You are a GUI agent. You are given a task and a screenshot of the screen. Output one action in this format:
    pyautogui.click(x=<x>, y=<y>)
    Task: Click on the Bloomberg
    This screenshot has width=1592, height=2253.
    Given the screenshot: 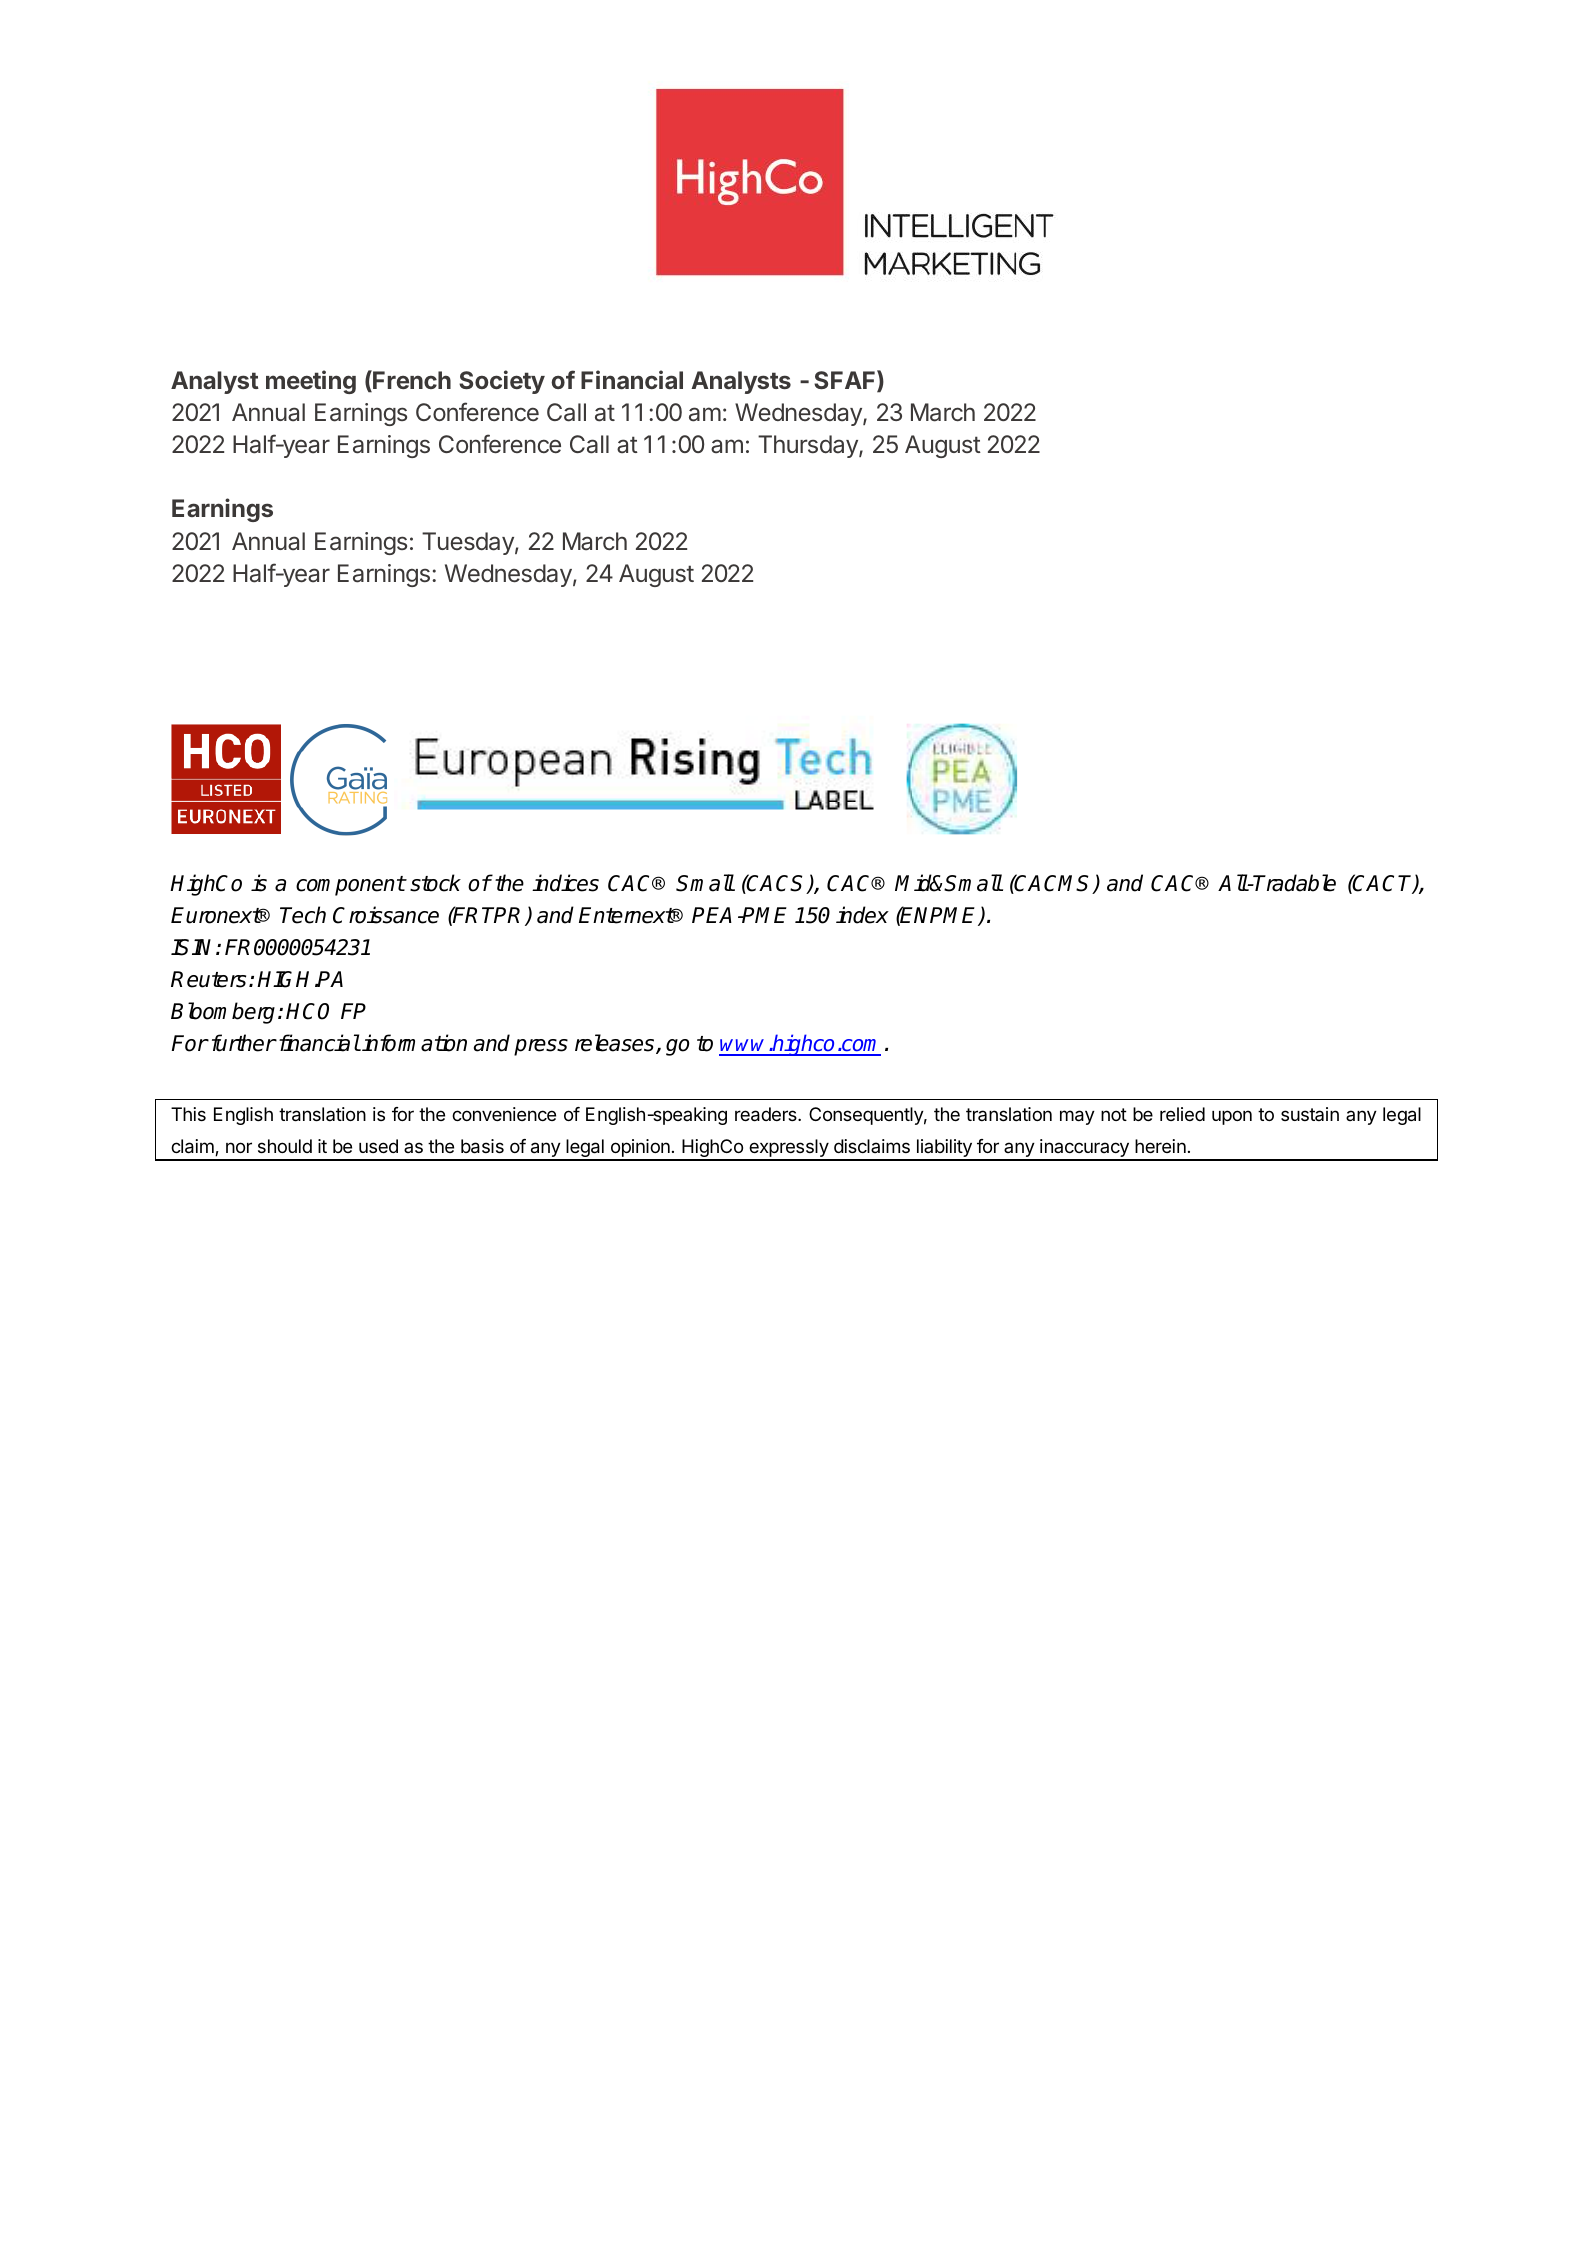 What is the action you would take?
    pyautogui.click(x=223, y=1013)
